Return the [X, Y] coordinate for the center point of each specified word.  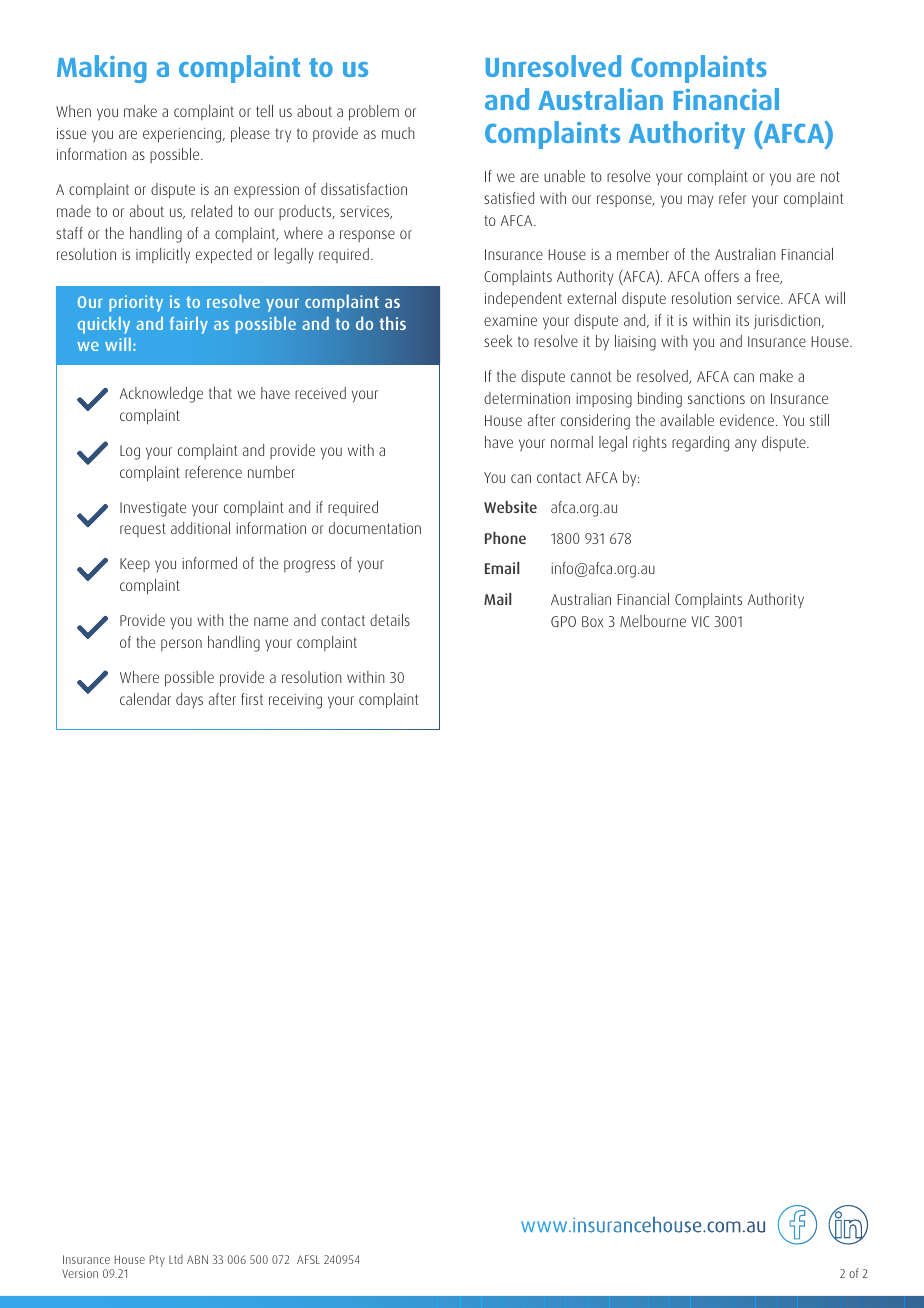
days [189, 700]
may [701, 201]
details [390, 620]
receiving [295, 701]
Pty [157, 1261]
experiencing [183, 135]
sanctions [716, 398]
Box [592, 621]
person [181, 645]
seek [498, 341]
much [398, 133]
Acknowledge [161, 395]
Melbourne [653, 621]
